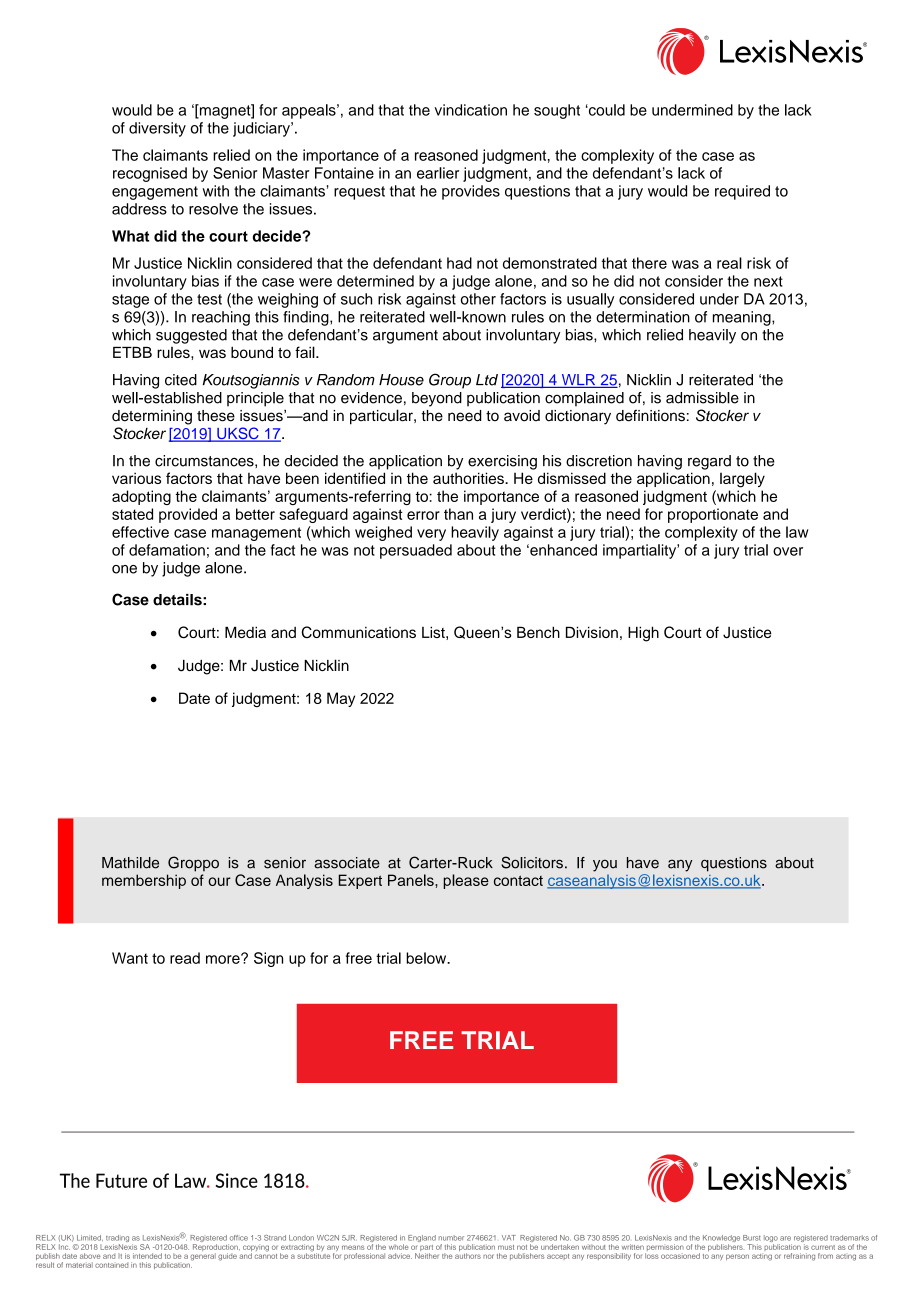  I want to click on required, so click(742, 192).
